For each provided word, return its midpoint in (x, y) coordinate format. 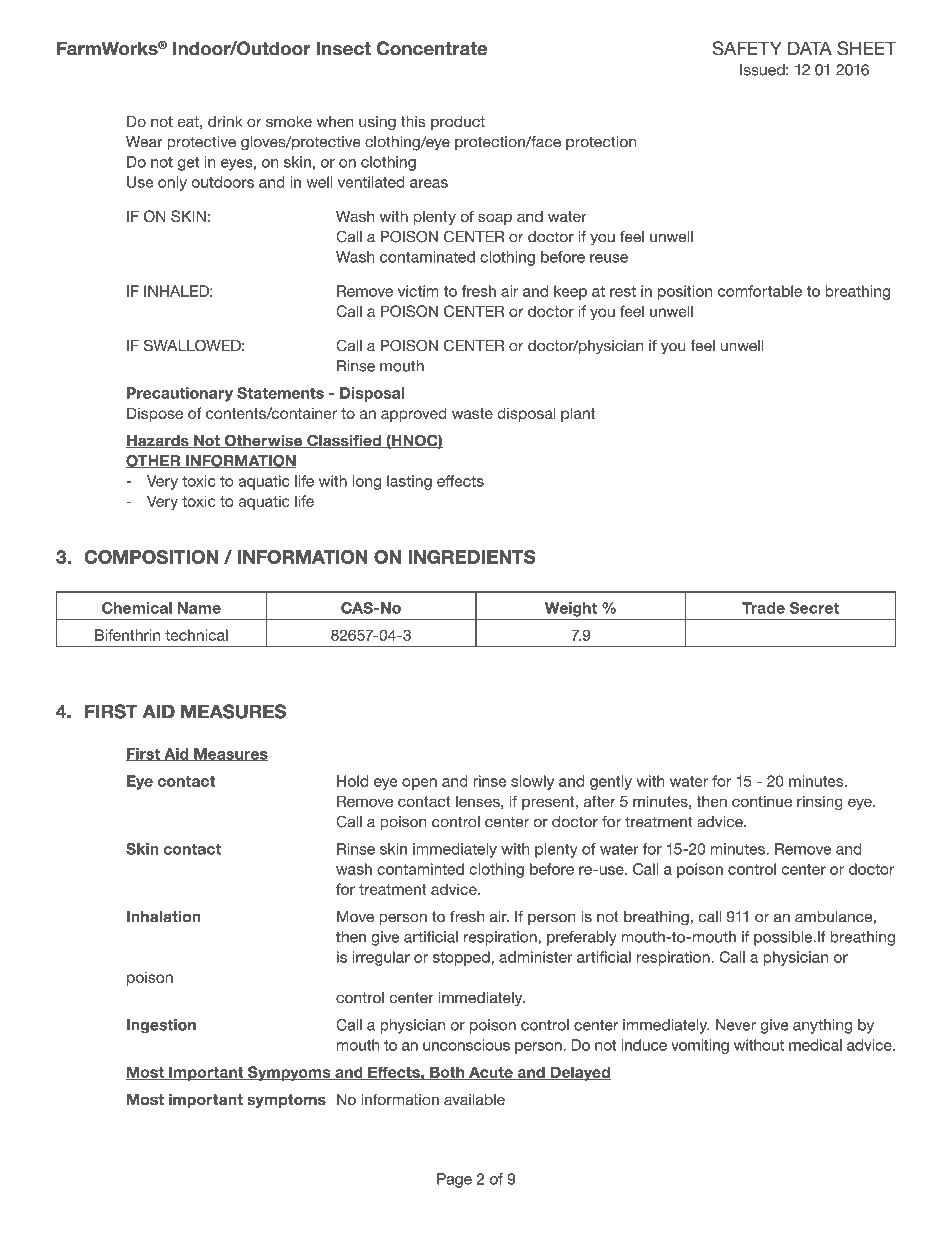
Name (199, 608)
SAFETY (747, 48)
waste (472, 413)
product (458, 122)
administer (535, 957)
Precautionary (180, 394)
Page (454, 1180)
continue (762, 801)
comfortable (760, 291)
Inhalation (164, 917)
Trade (763, 608)
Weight (571, 609)
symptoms (286, 1101)
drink (225, 121)
